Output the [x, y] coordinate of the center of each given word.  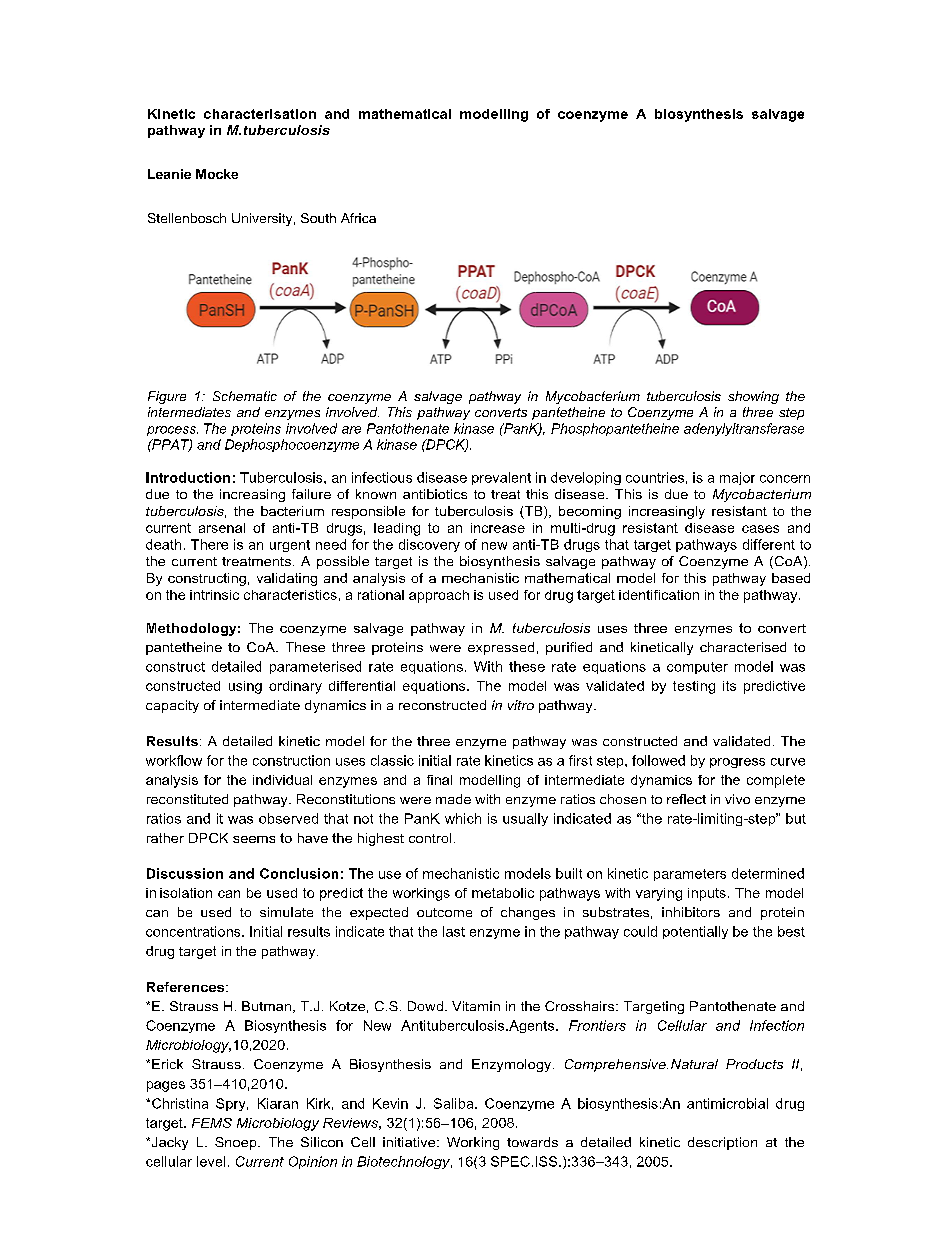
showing [753, 397]
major [737, 478]
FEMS [212, 1123]
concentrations [194, 931]
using [245, 687]
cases [760, 529]
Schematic [245, 396]
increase [498, 528]
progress [737, 763]
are [351, 430]
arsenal [222, 528]
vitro [521, 705]
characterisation [260, 114]
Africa [358, 218]
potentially [695, 932]
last [454, 931]
